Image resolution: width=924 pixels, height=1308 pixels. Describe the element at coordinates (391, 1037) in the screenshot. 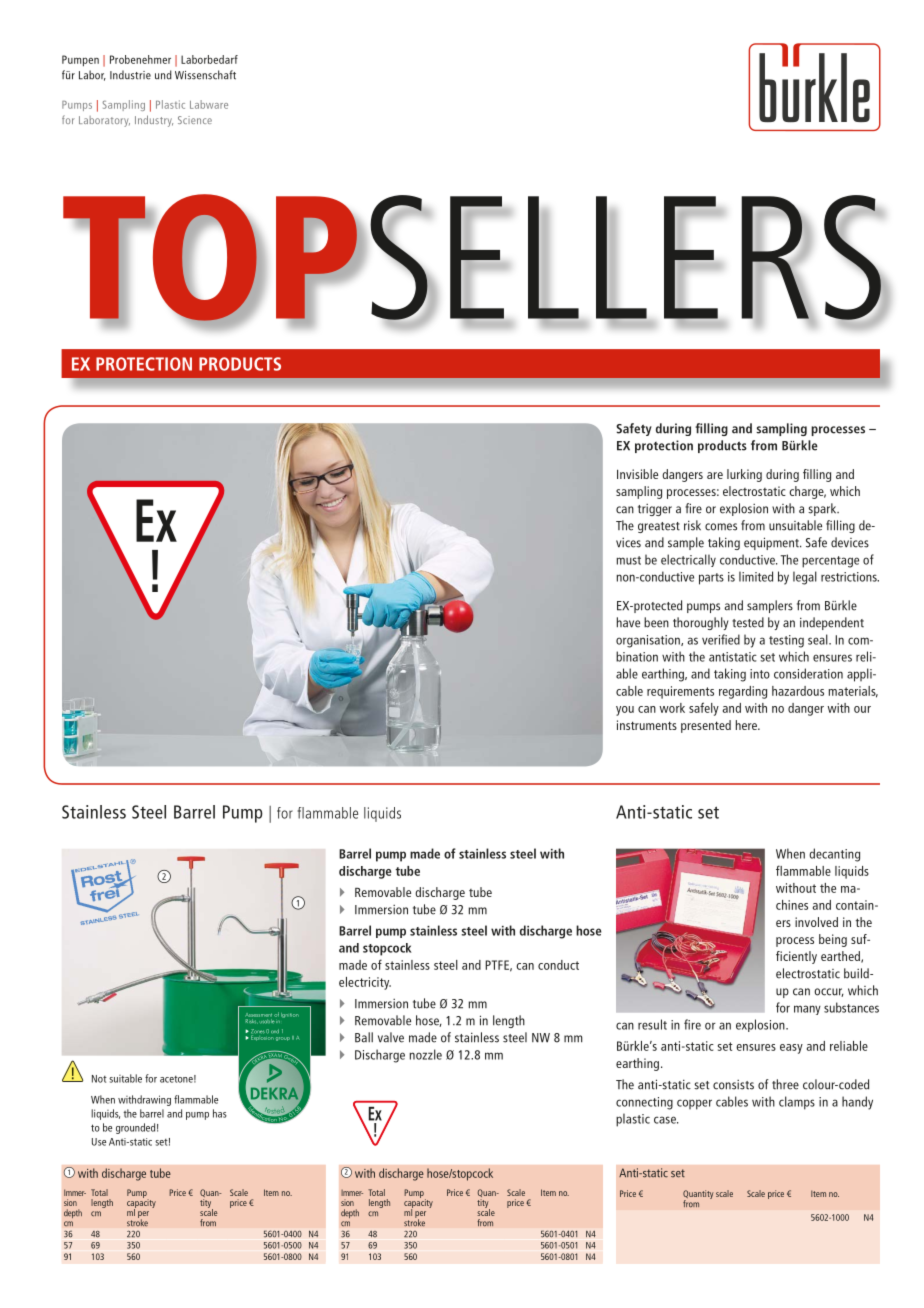

I see `valve` at that location.
